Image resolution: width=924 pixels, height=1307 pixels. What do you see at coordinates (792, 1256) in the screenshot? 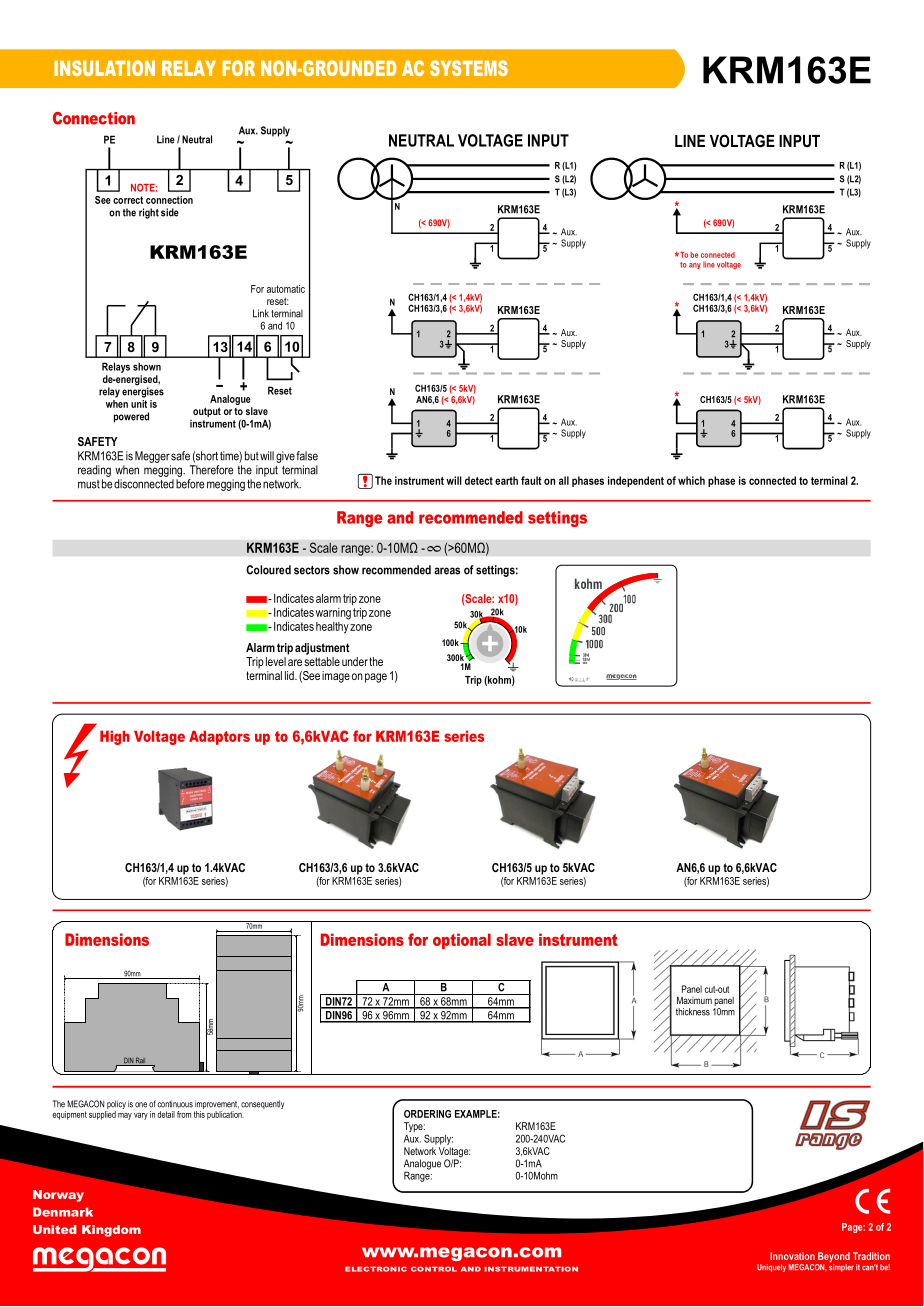
I see `Innovation` at bounding box center [792, 1256].
